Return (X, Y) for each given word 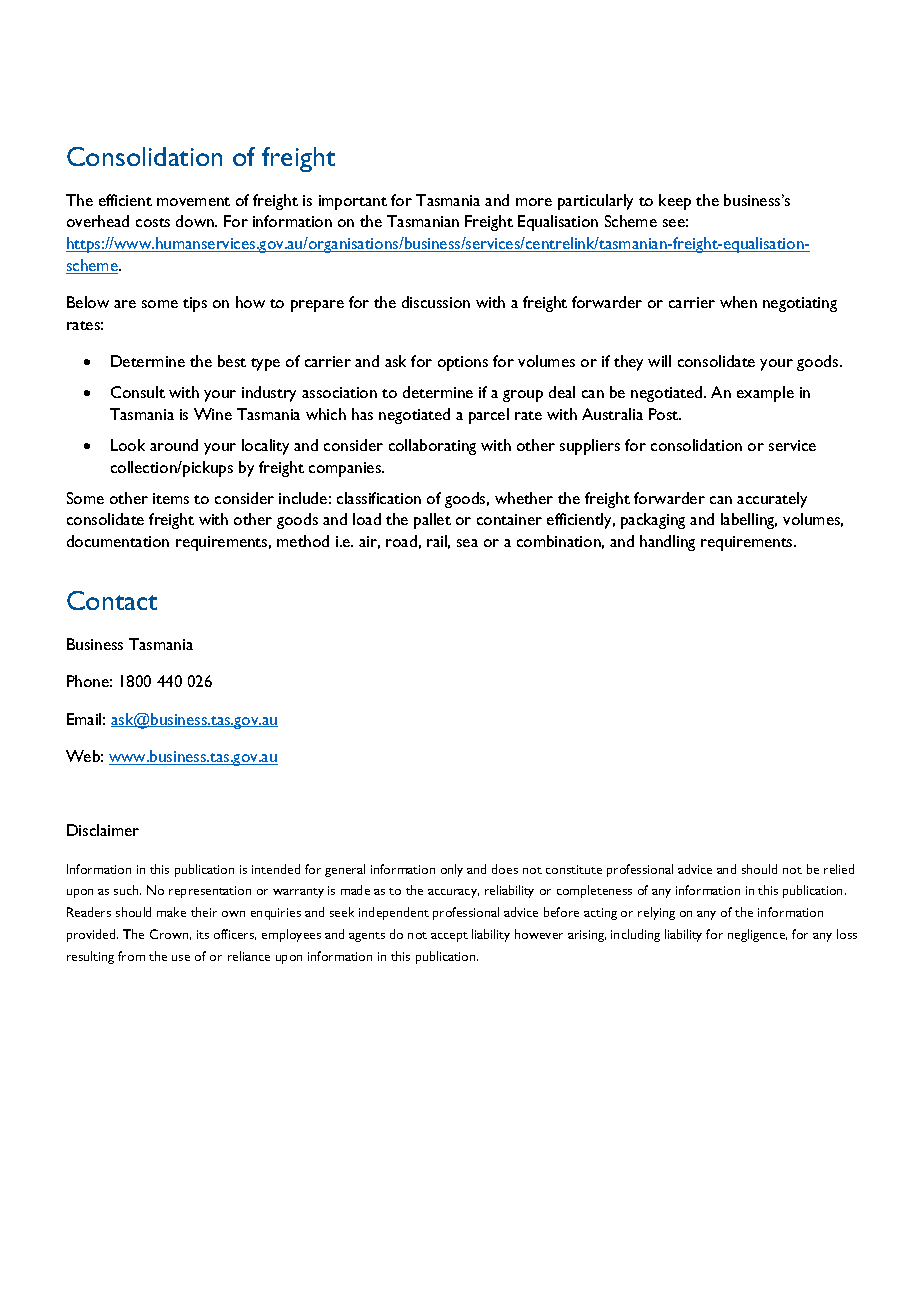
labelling (749, 521)
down (196, 221)
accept (449, 937)
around (174, 445)
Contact (112, 600)
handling (667, 543)
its (203, 934)
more (534, 202)
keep (675, 202)
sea (467, 543)
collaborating (432, 447)
